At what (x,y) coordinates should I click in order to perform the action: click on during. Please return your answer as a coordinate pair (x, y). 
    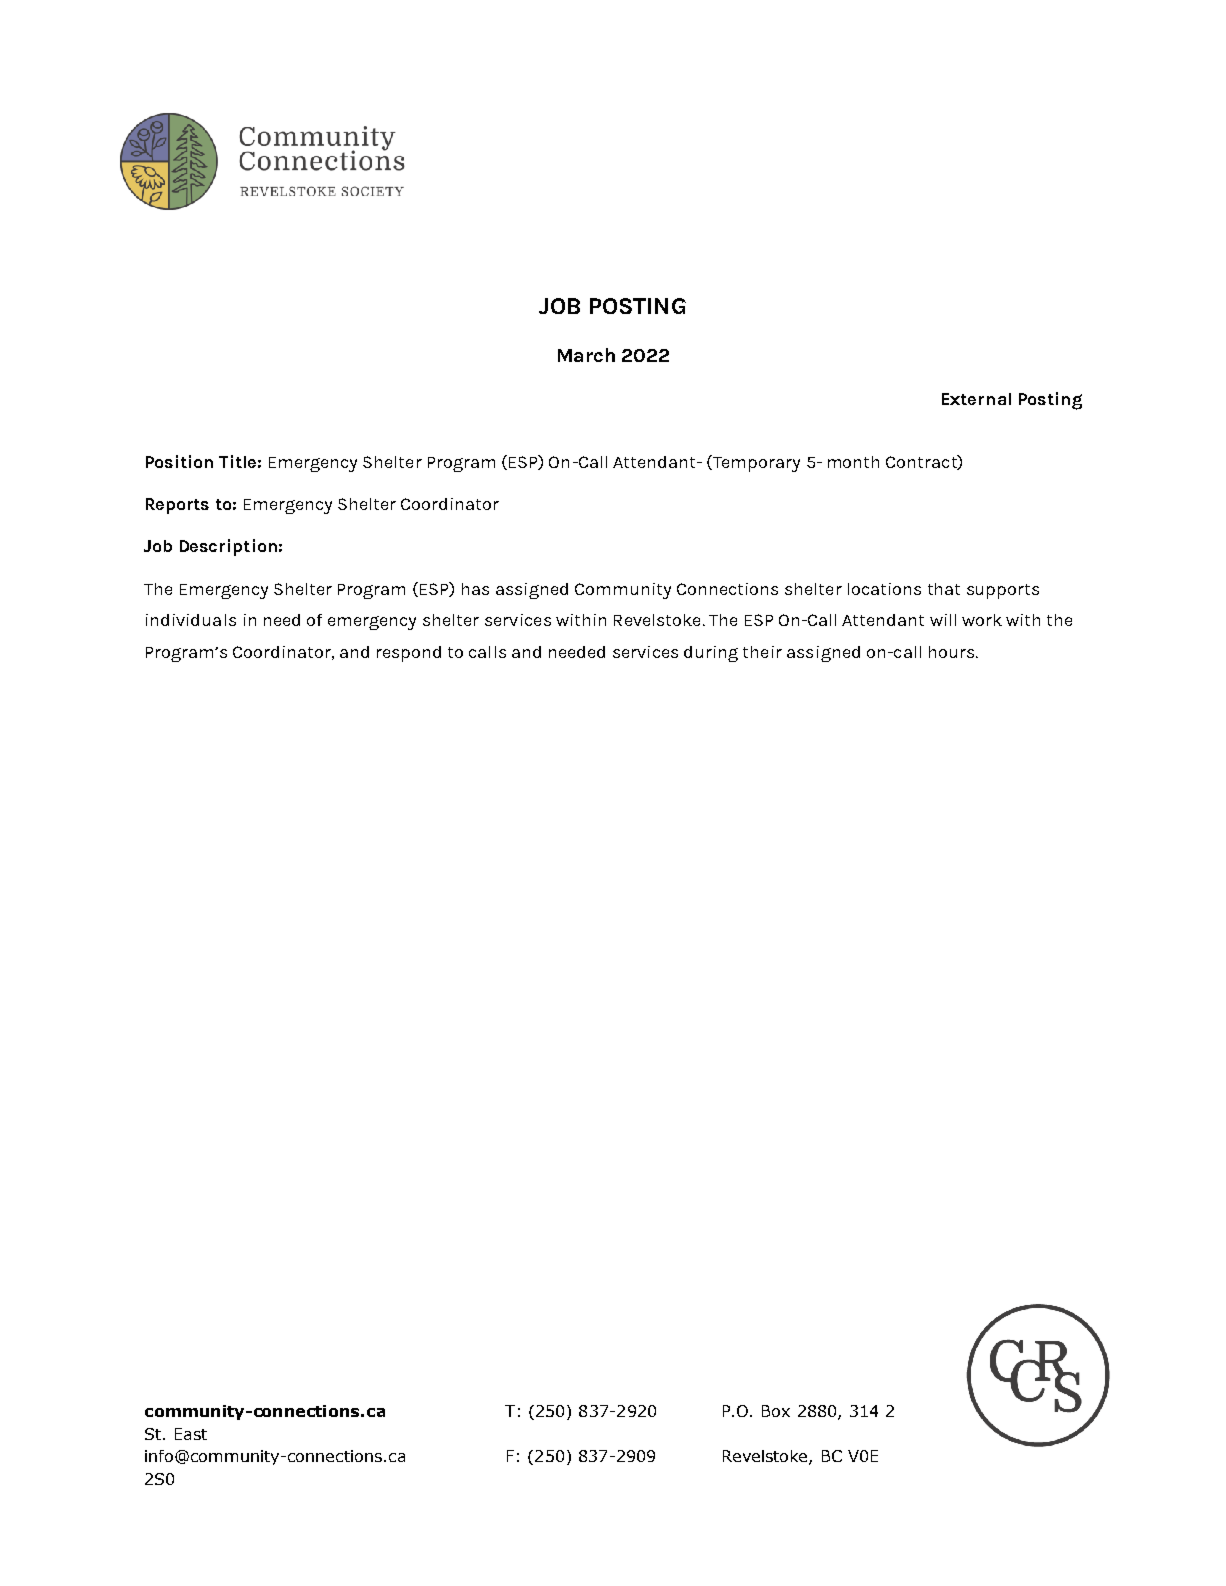
    Looking at the image, I should click on (711, 654).
